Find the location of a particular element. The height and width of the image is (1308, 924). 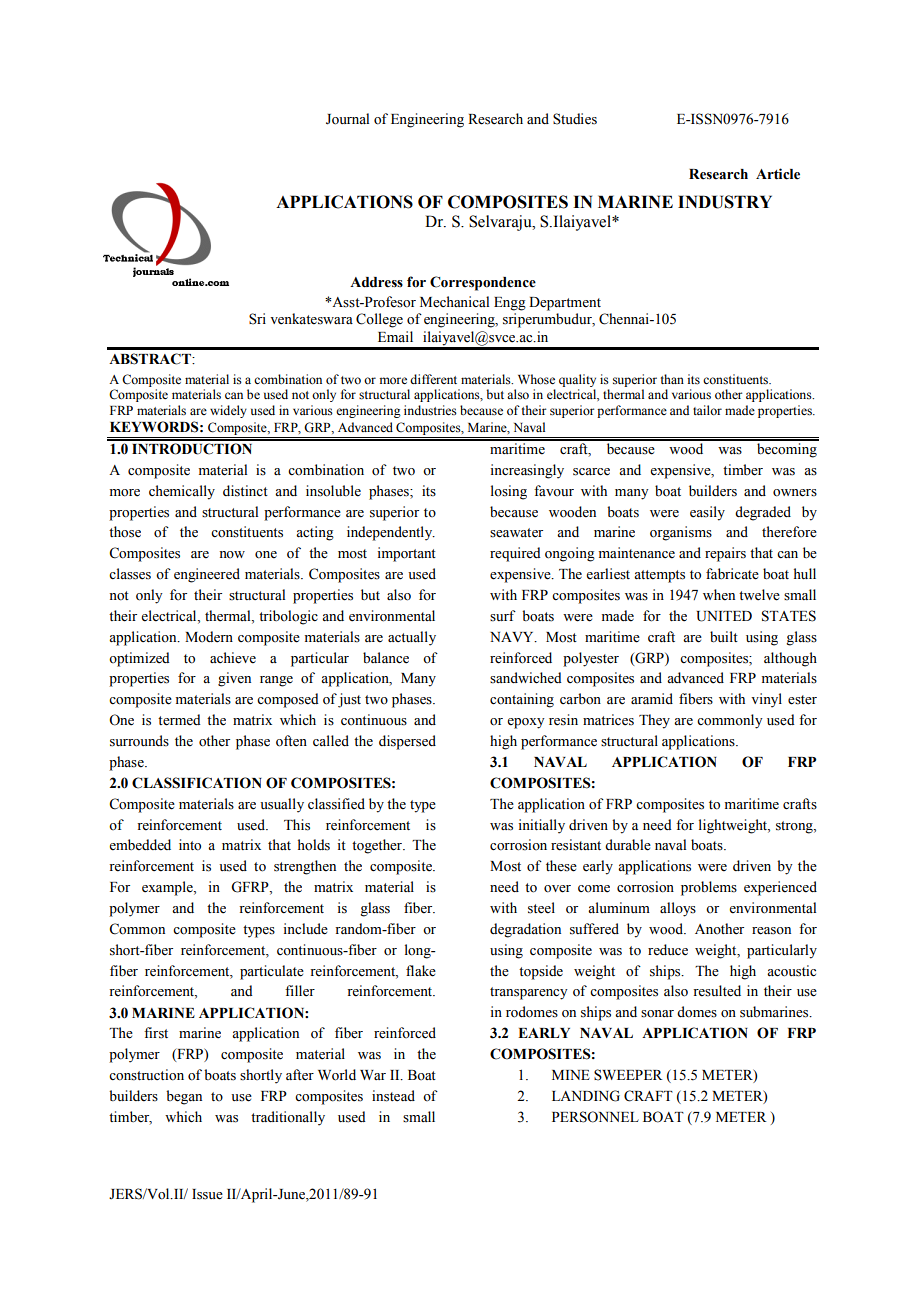

Modern is located at coordinates (209, 637).
